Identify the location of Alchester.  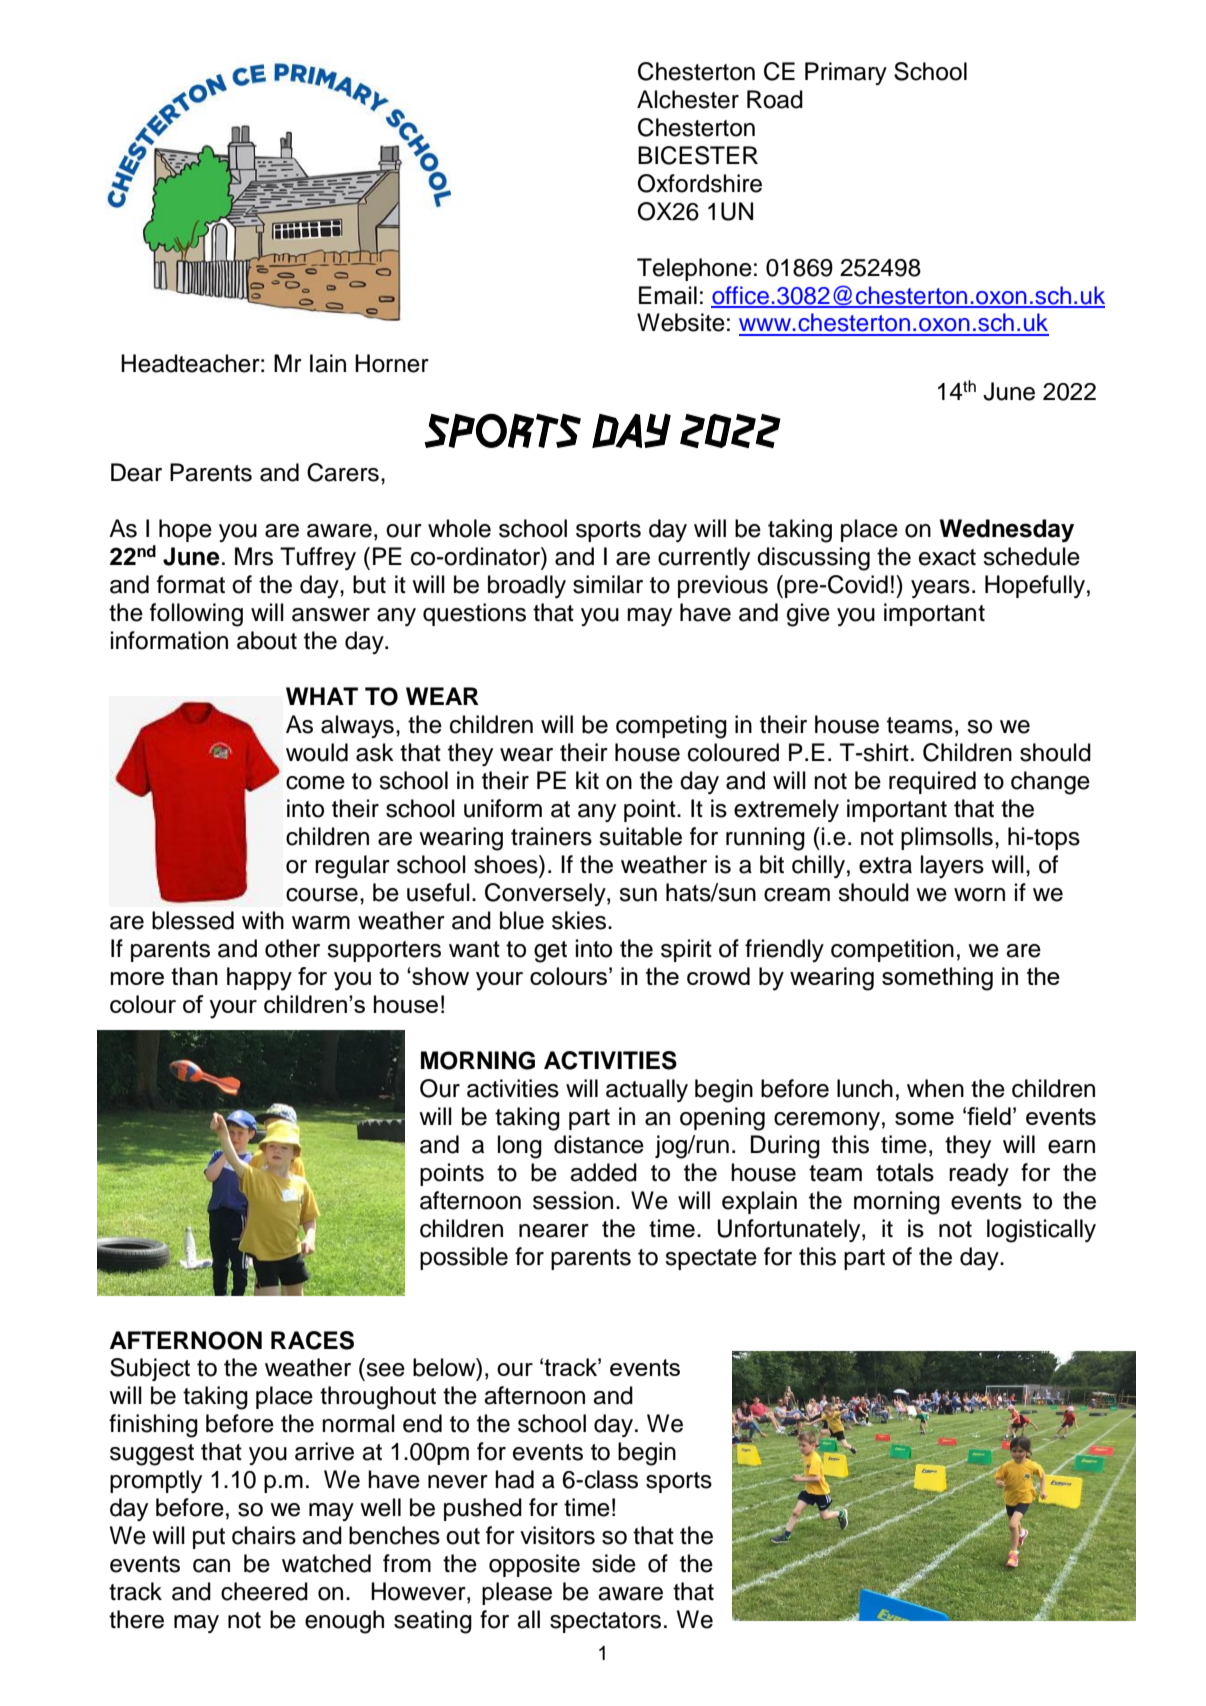
(688, 99).
